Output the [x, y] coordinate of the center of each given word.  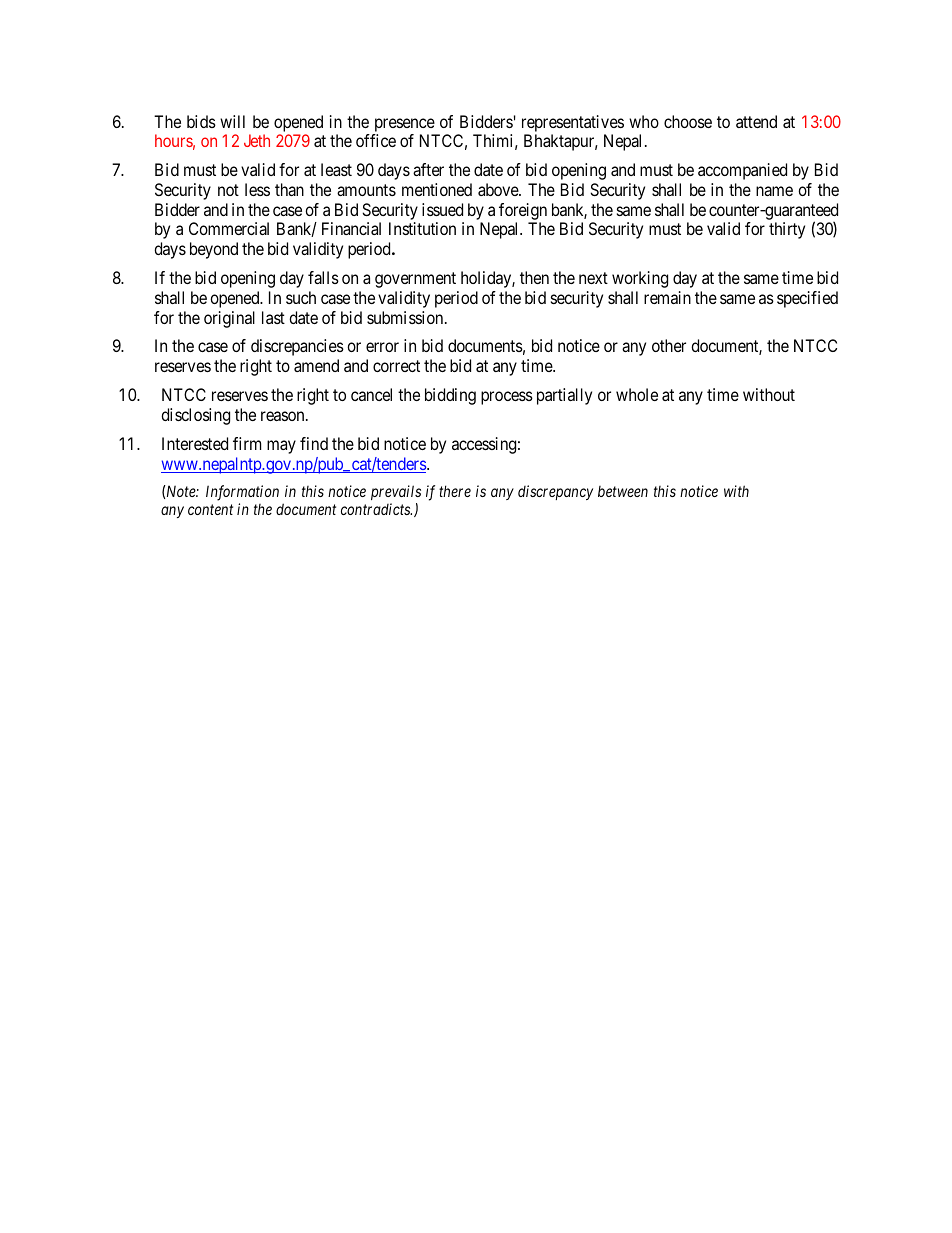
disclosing [195, 416]
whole [637, 394]
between [623, 491]
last [273, 317]
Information [242, 493]
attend [756, 121]
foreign [523, 211]
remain [667, 297]
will [232, 121]
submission [406, 317]
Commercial [229, 228]
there [455, 491]
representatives [573, 123]
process [507, 398]
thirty [787, 230]
